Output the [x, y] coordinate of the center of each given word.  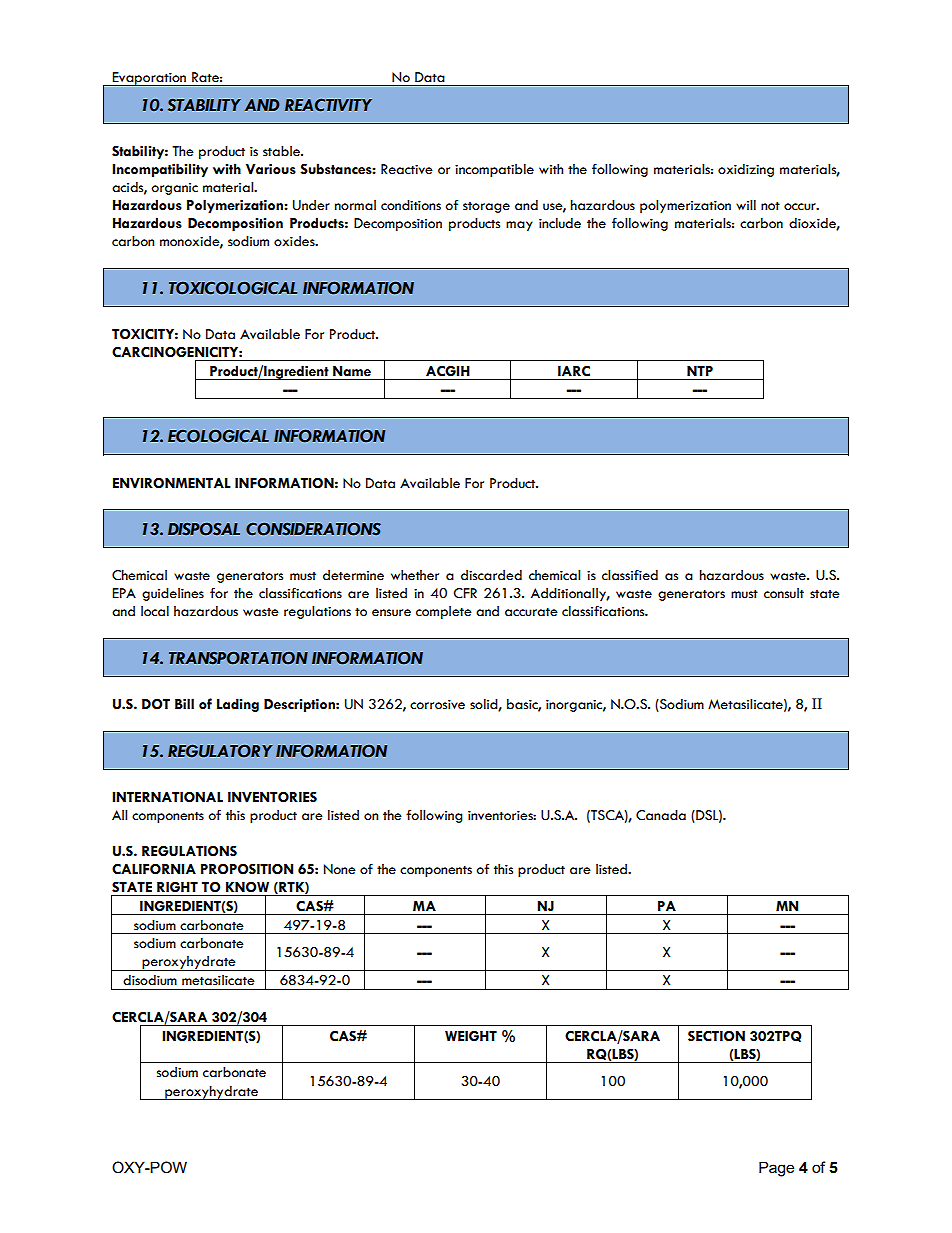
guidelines [173, 594]
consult [784, 593]
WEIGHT [471, 1036]
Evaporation [149, 79]
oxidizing [746, 170]
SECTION [716, 1036]
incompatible [494, 170]
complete [444, 612]
